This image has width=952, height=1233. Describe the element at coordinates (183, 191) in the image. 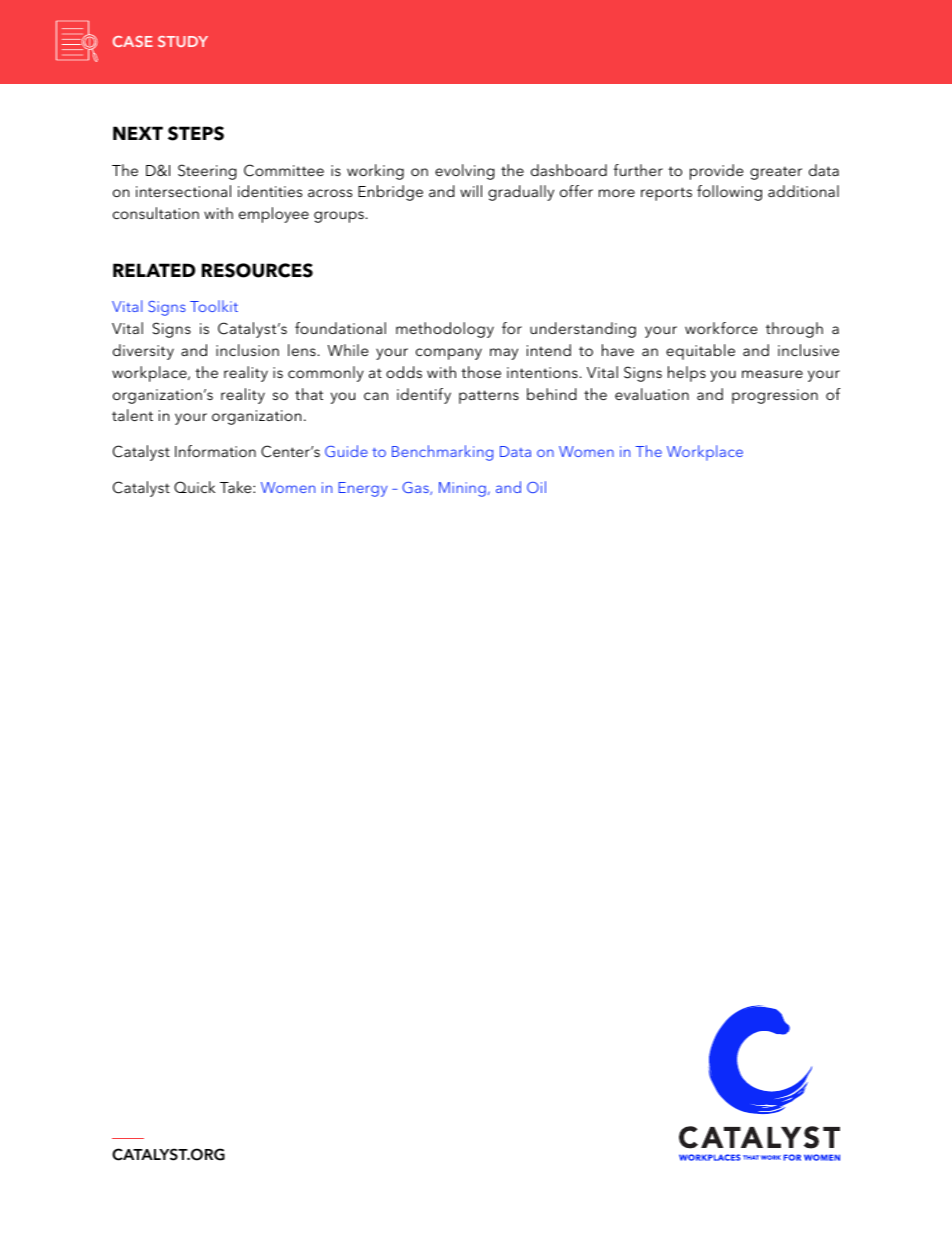

I see `intersectional` at that location.
